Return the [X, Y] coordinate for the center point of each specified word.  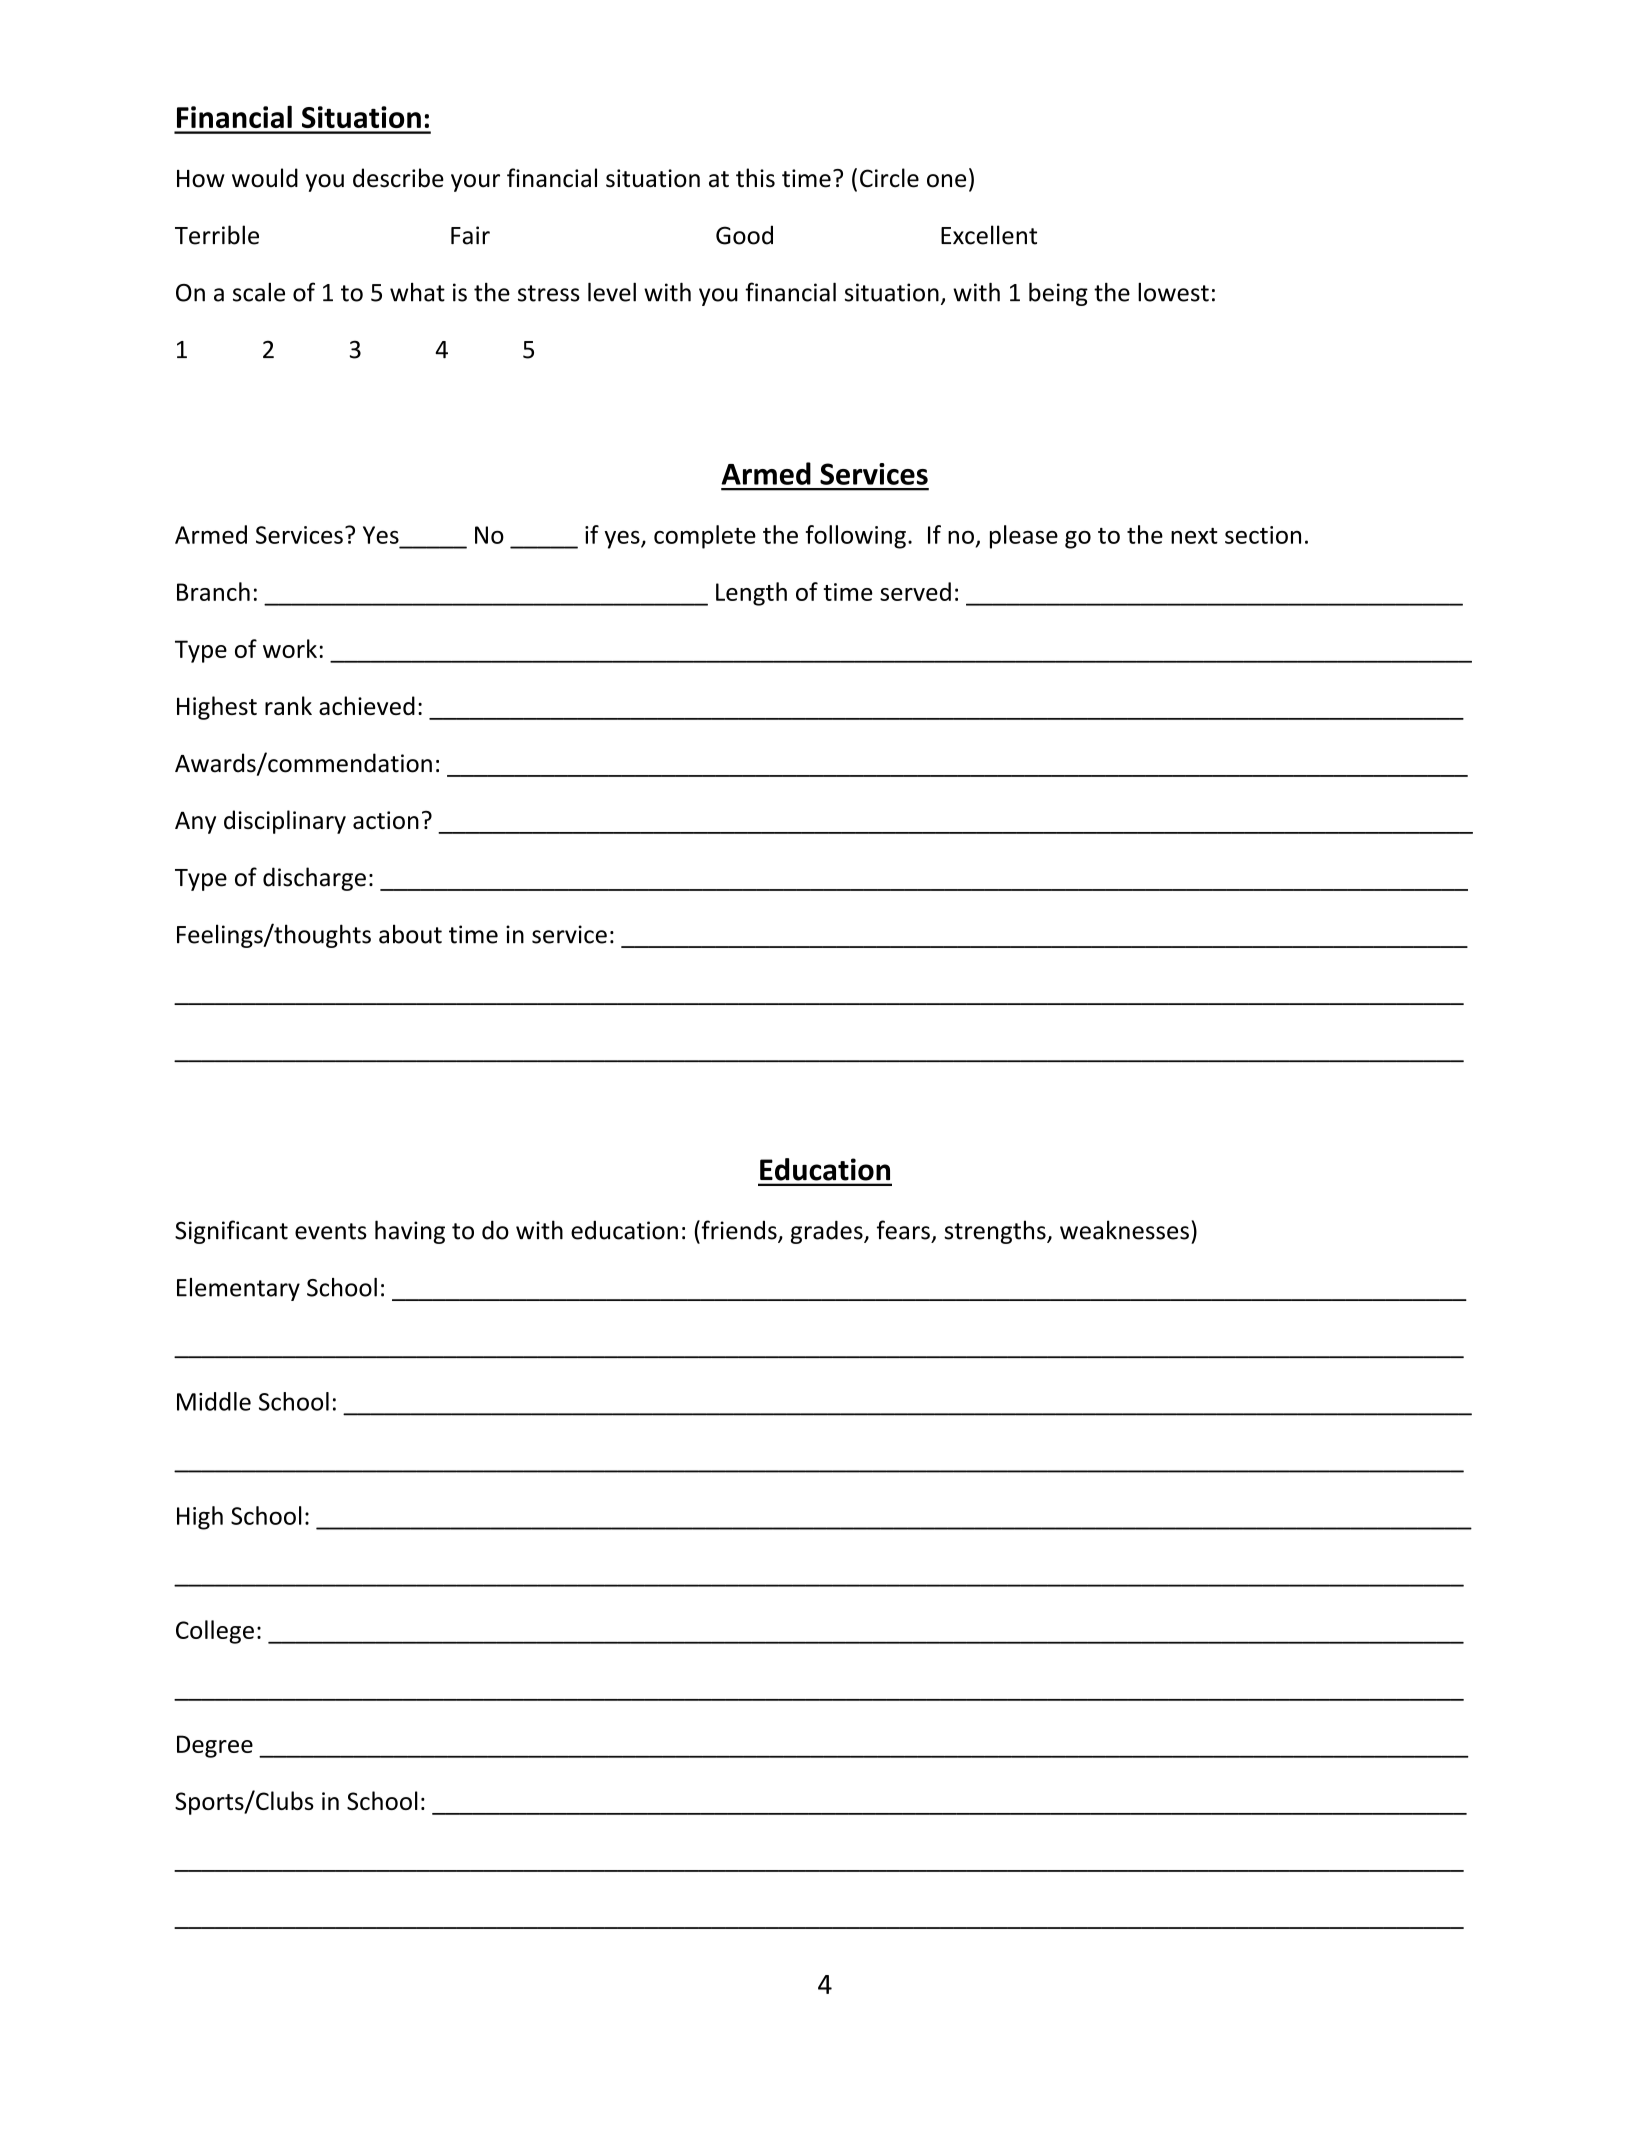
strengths [996, 1232]
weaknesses [1124, 1230]
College [215, 1632]
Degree [215, 1746]
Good [744, 235]
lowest [1173, 292]
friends [739, 1231]
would [265, 178]
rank [288, 705]
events [331, 1231]
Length [751, 594]
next [1194, 536]
